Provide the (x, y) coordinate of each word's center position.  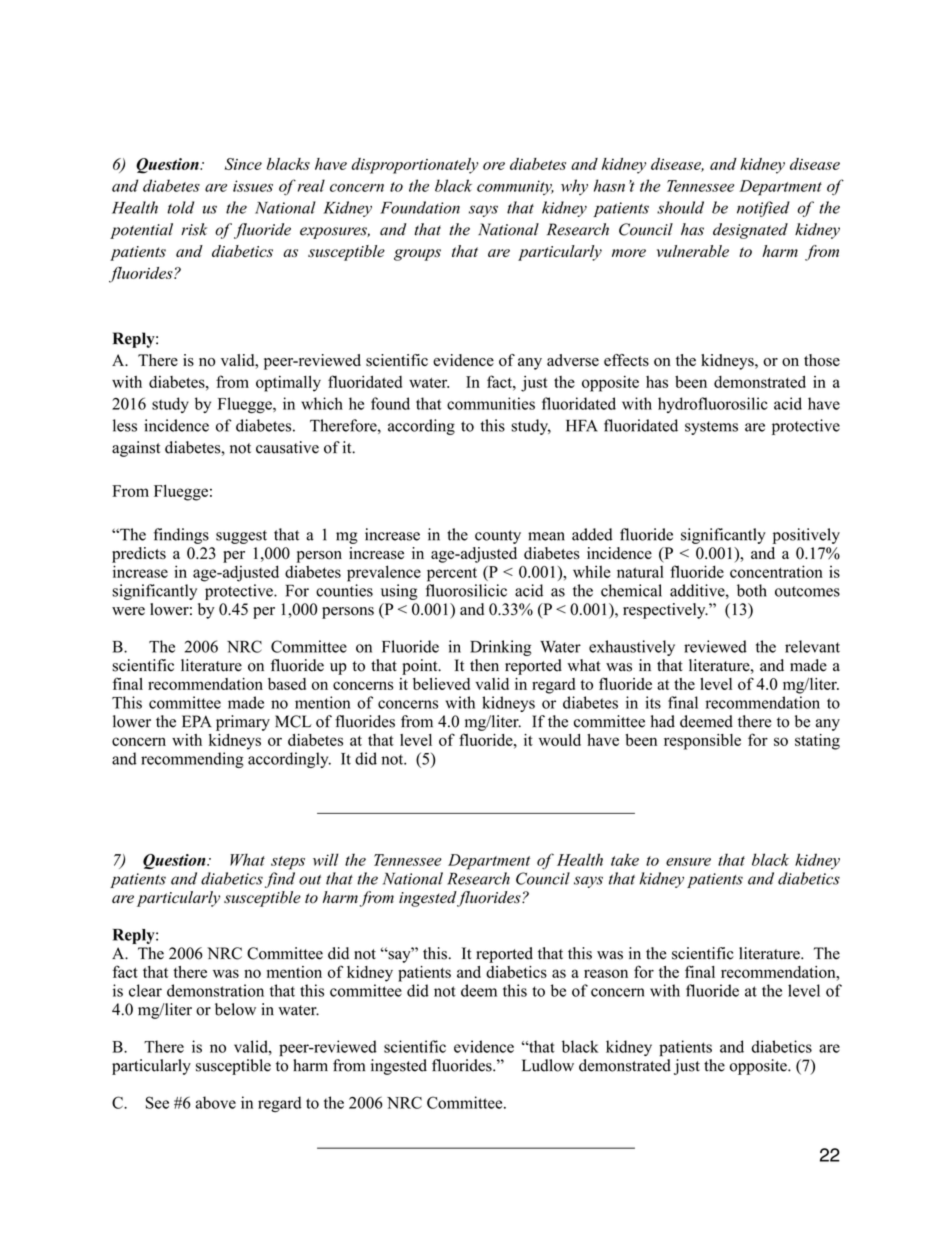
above (215, 1102)
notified (763, 209)
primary (243, 723)
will (326, 859)
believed (441, 684)
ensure (688, 862)
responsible (702, 742)
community (515, 187)
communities (491, 403)
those (822, 360)
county (498, 537)
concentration (776, 571)
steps (288, 863)
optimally (288, 384)
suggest (241, 537)
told (180, 207)
